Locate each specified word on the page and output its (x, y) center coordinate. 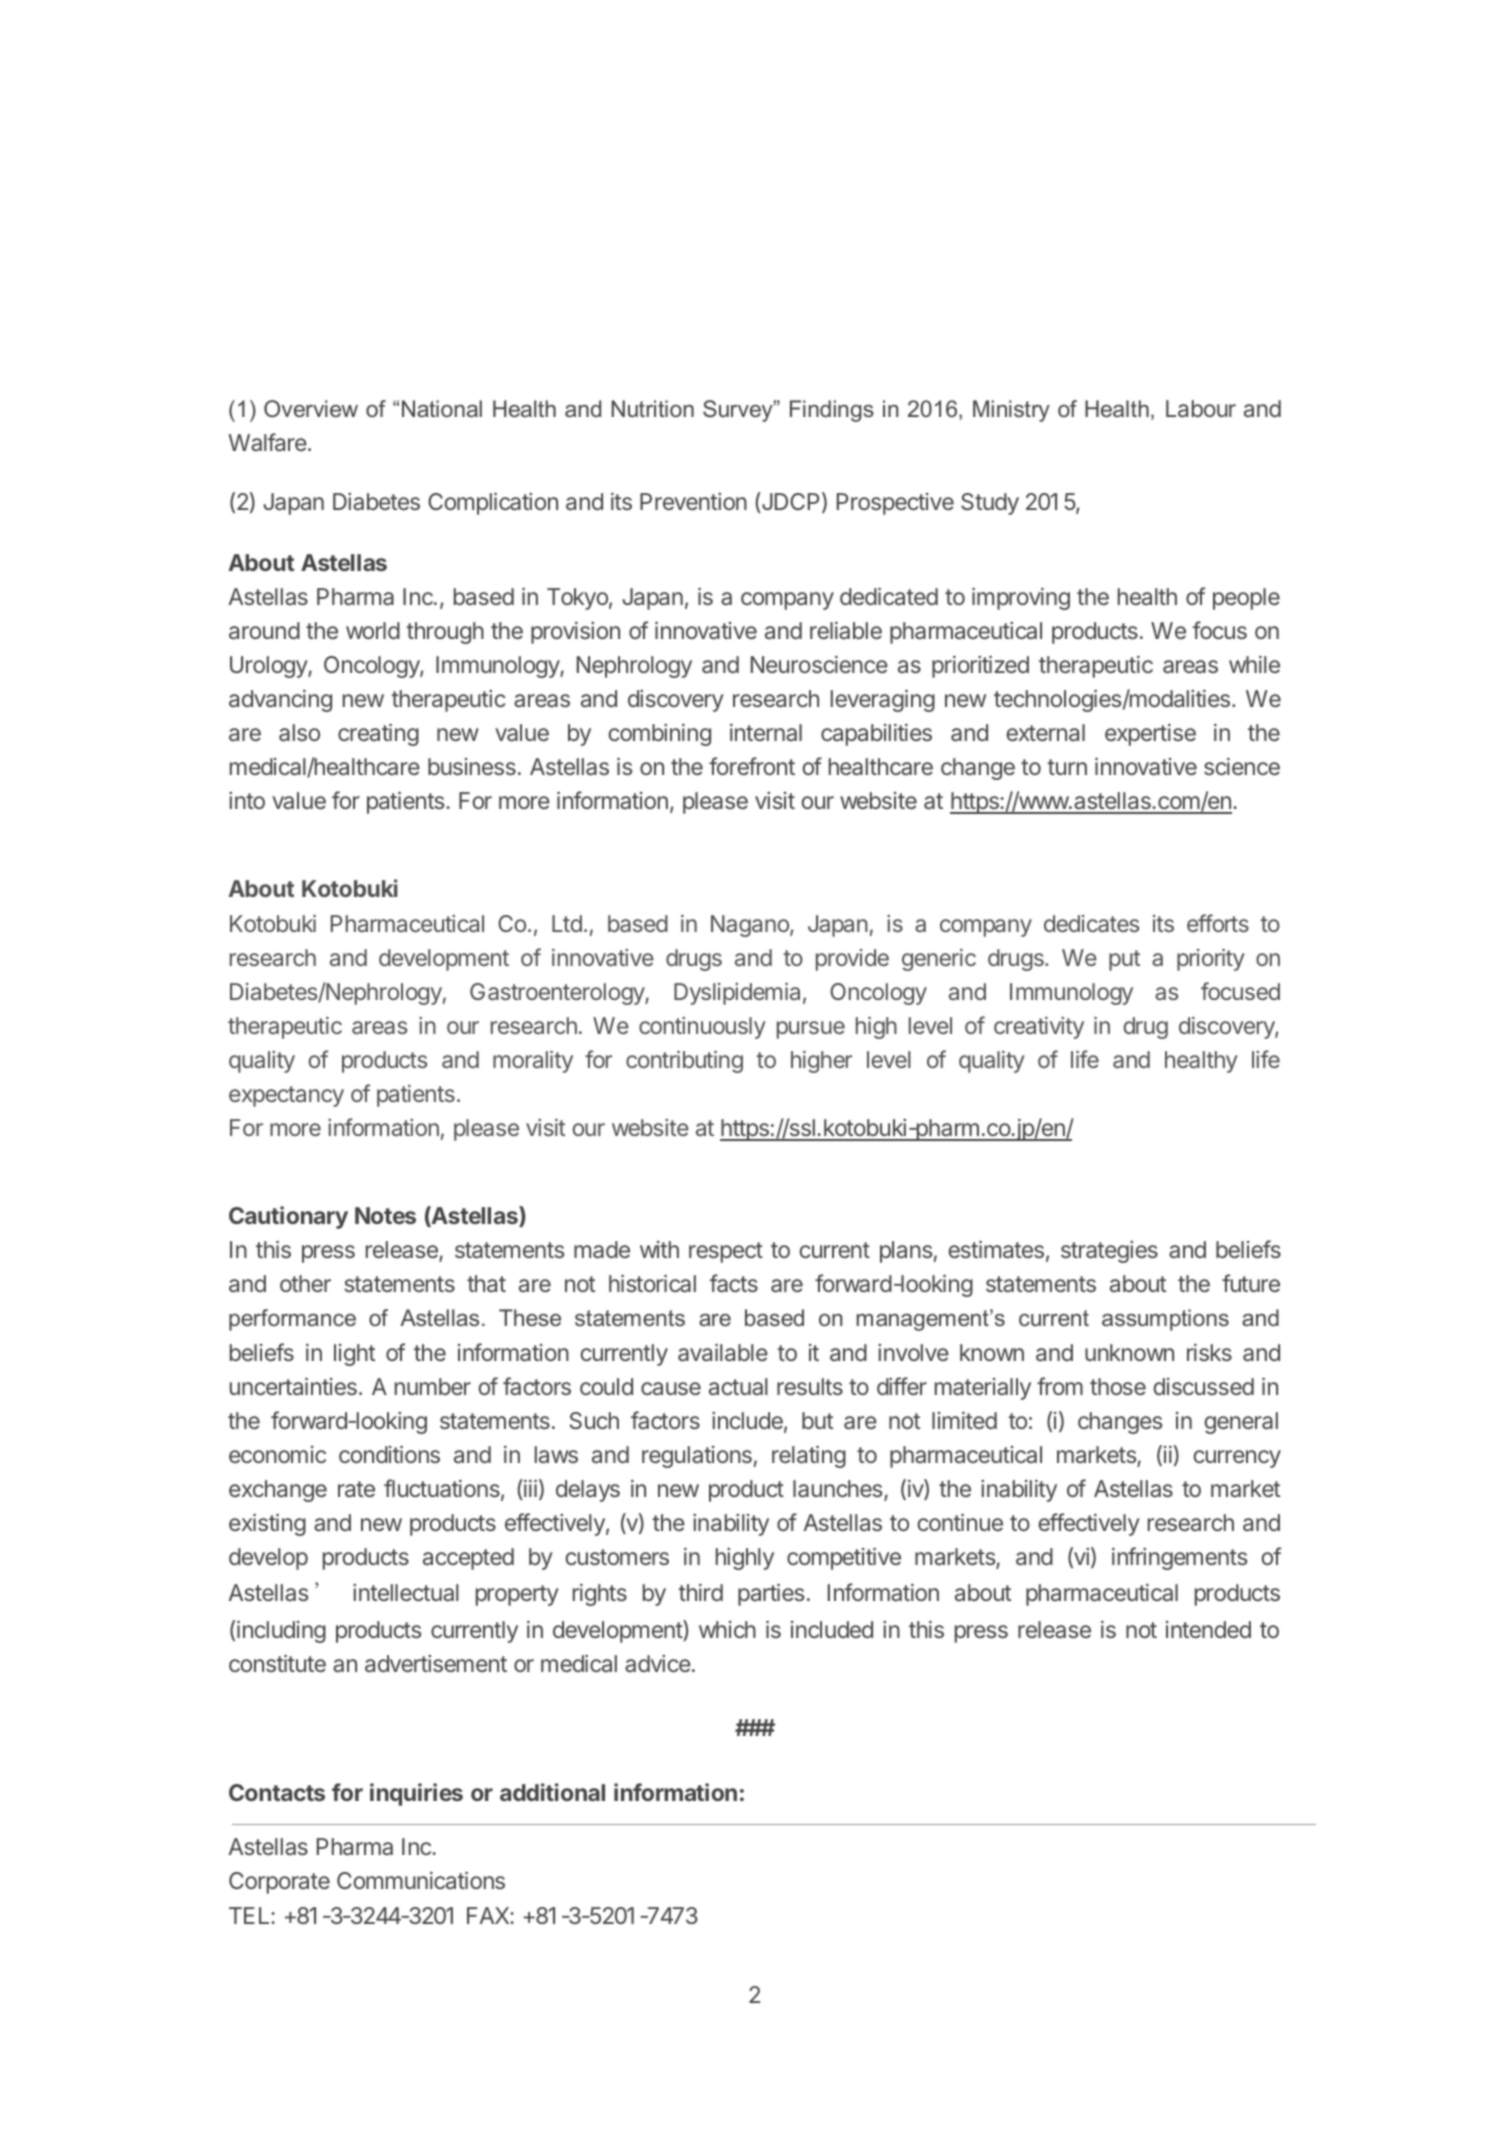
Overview (311, 409)
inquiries (416, 1794)
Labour (1201, 409)
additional (552, 1792)
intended (1208, 1629)
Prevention (693, 501)
